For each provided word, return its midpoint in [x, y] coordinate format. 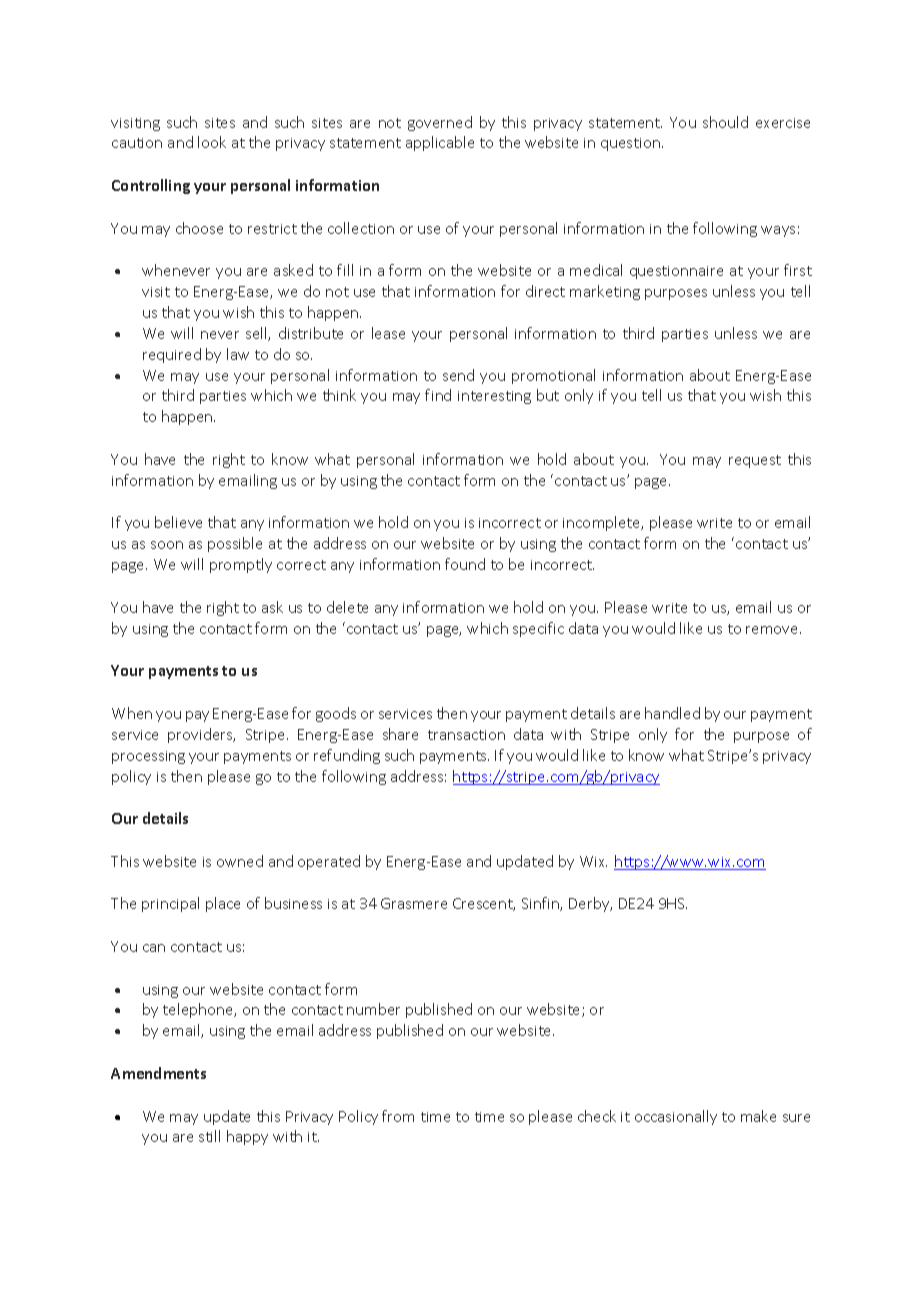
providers [201, 735]
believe [178, 522]
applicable [440, 143]
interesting [494, 397]
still [209, 1136]
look [212, 142]
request [755, 461]
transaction [466, 735]
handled [672, 713]
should [725, 122]
